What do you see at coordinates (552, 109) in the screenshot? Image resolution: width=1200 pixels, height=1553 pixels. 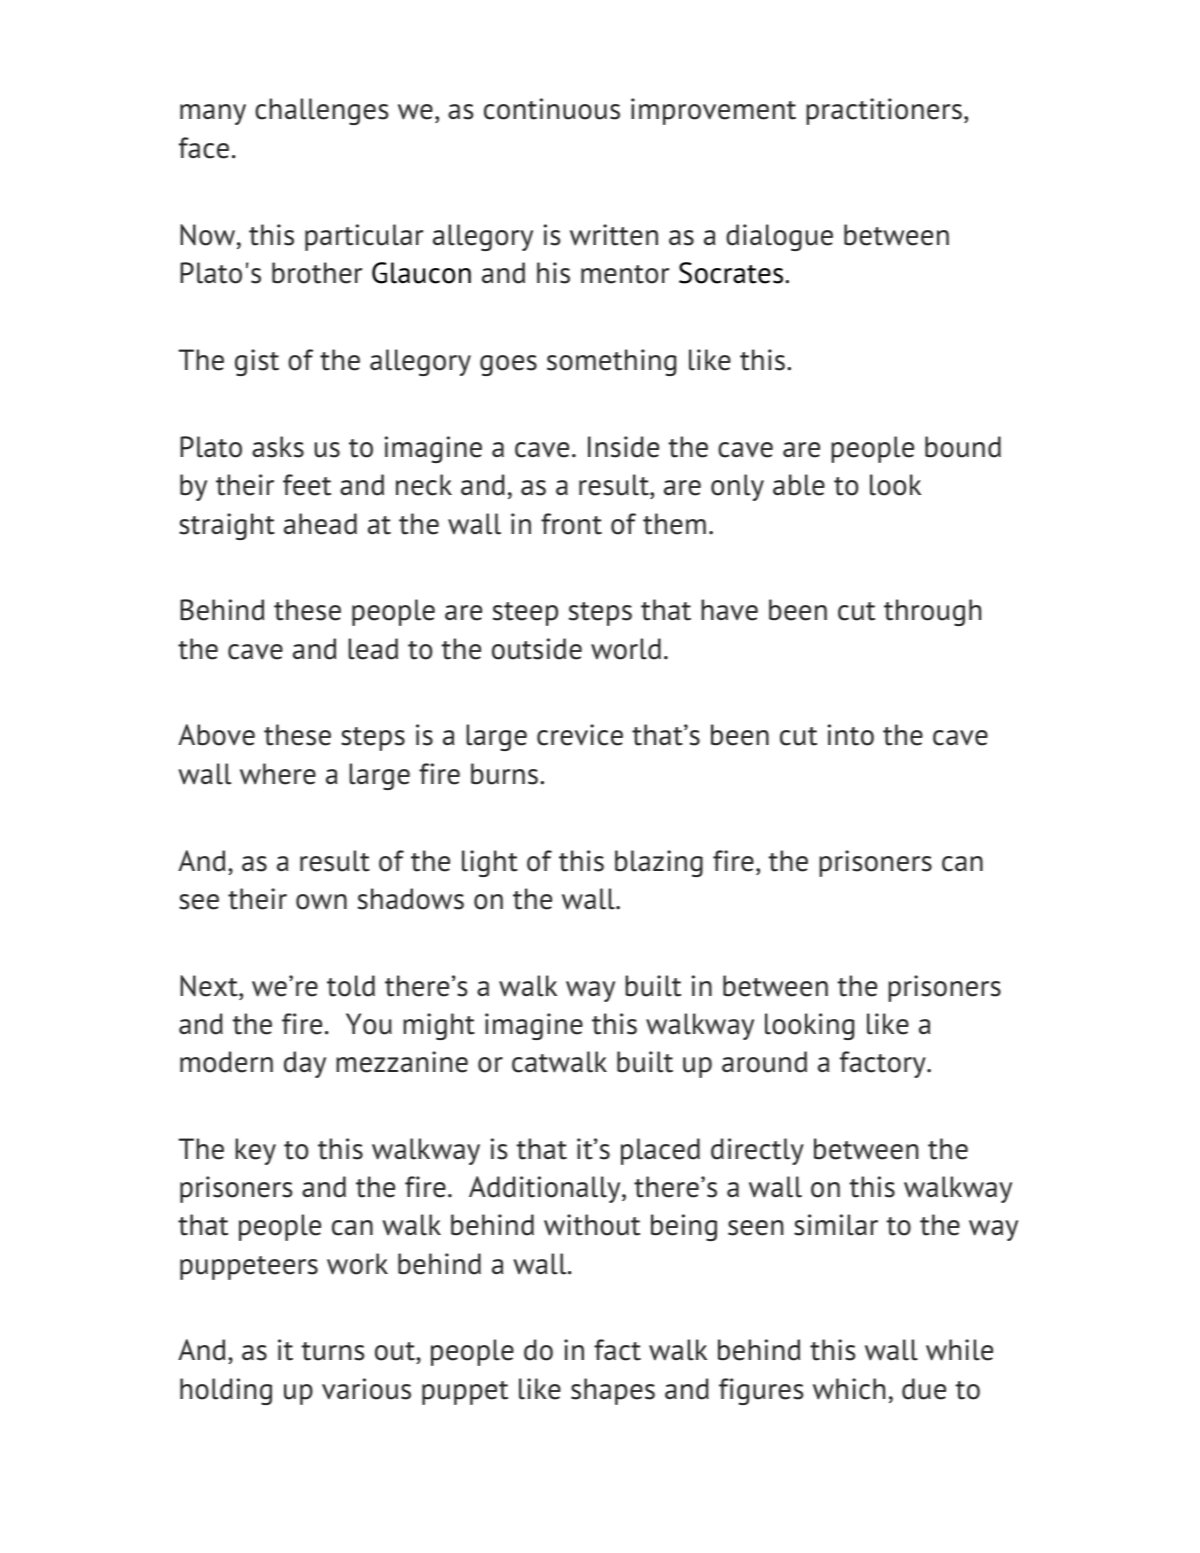 I see `continuous` at bounding box center [552, 109].
